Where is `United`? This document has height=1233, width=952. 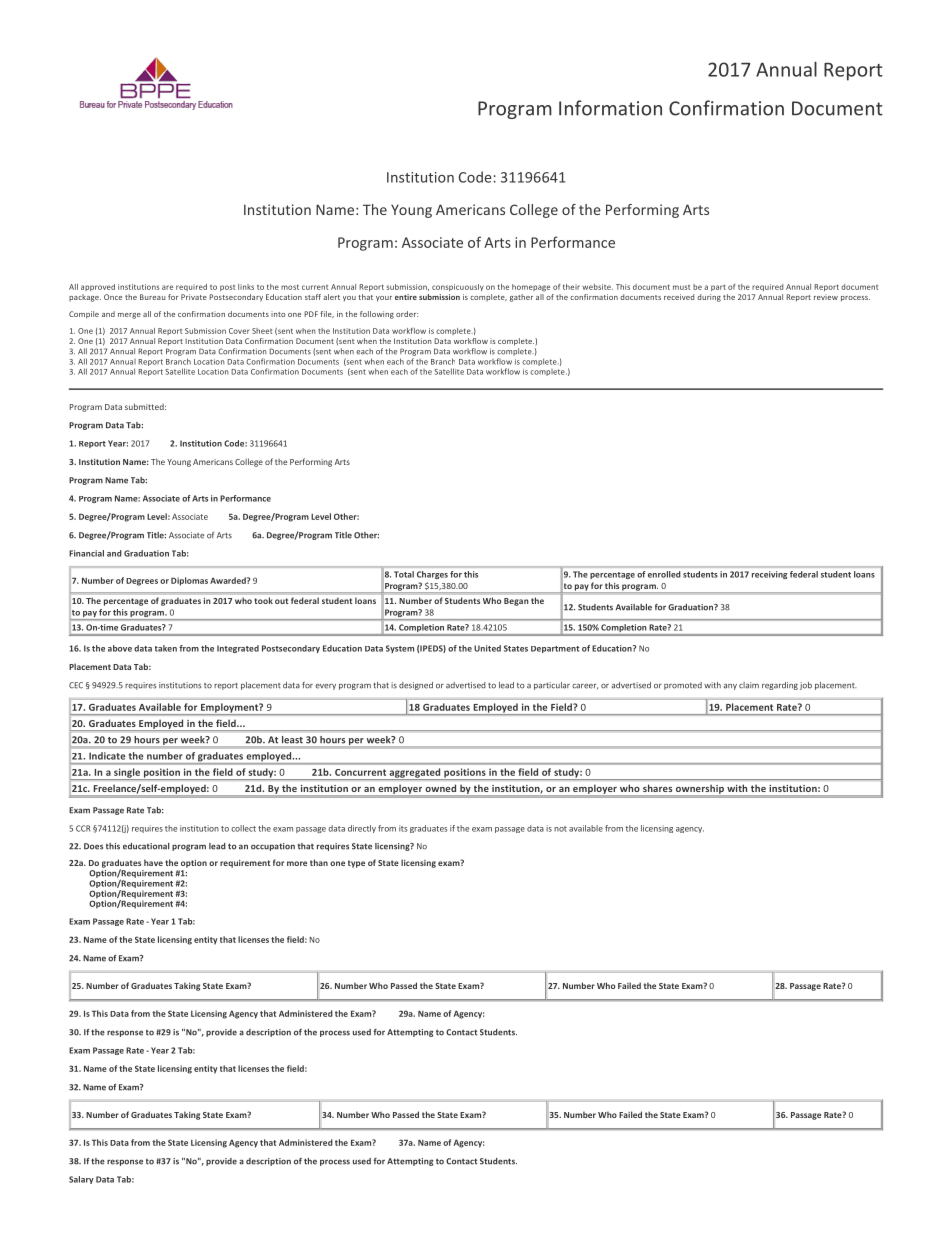
United is located at coordinates (487, 648).
